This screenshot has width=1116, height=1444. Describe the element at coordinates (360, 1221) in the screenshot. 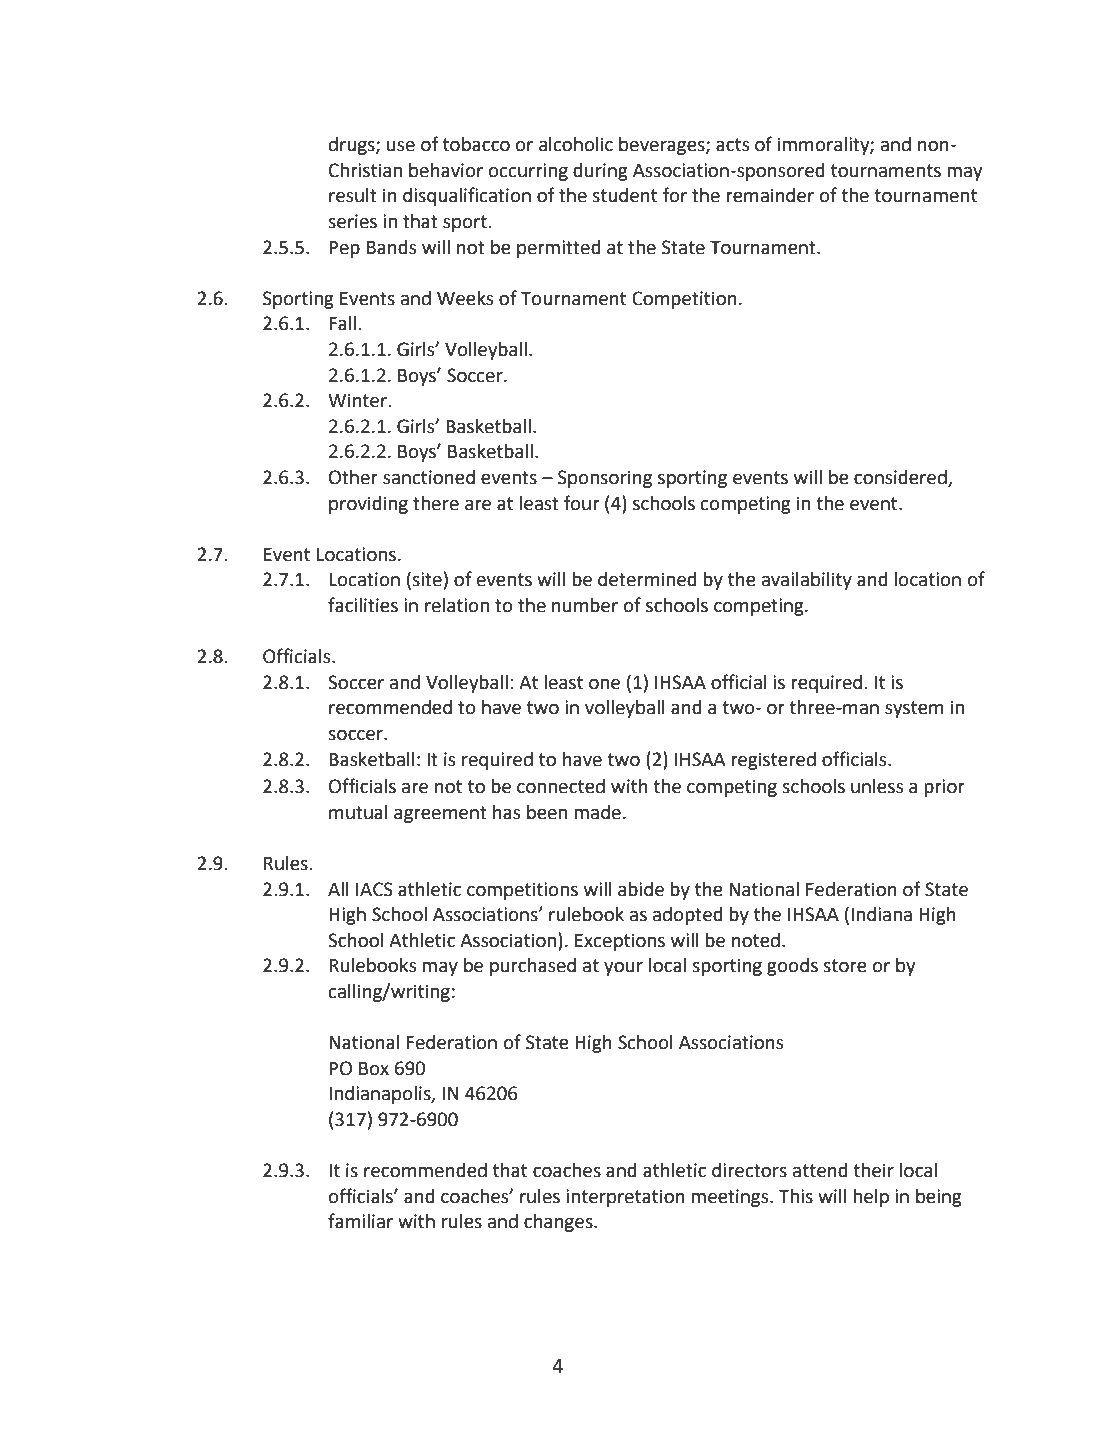

I see `familiar` at that location.
